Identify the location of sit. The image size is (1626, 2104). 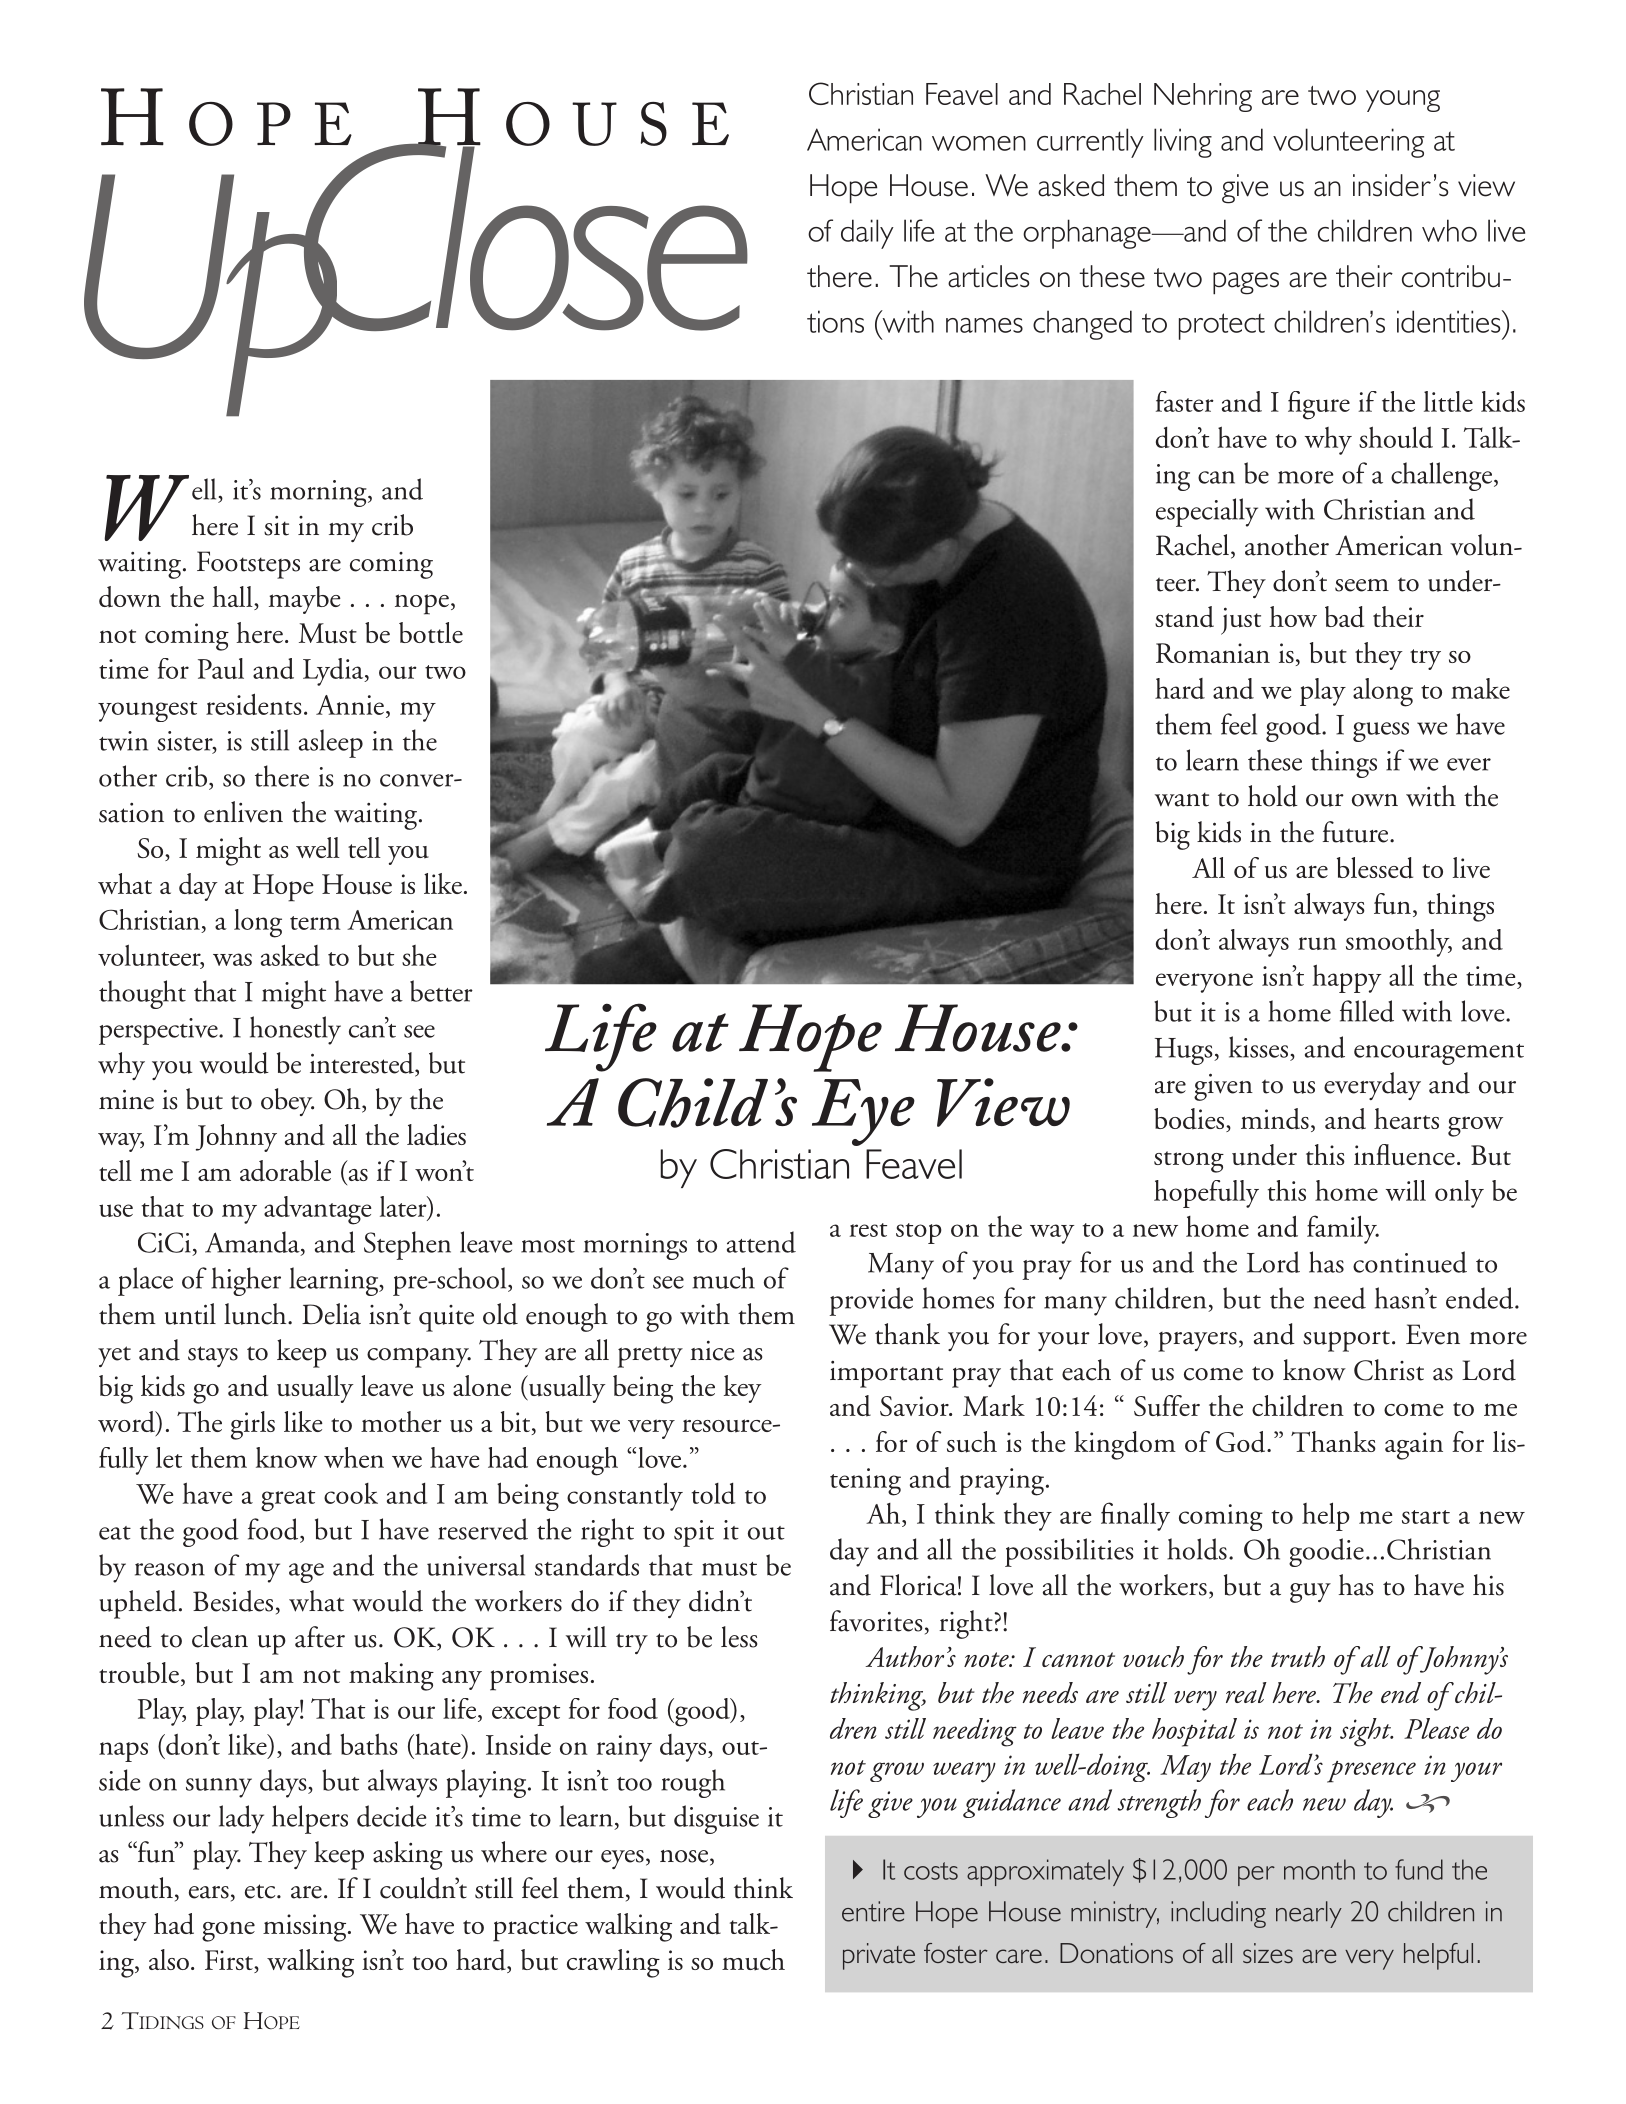
(276, 526).
